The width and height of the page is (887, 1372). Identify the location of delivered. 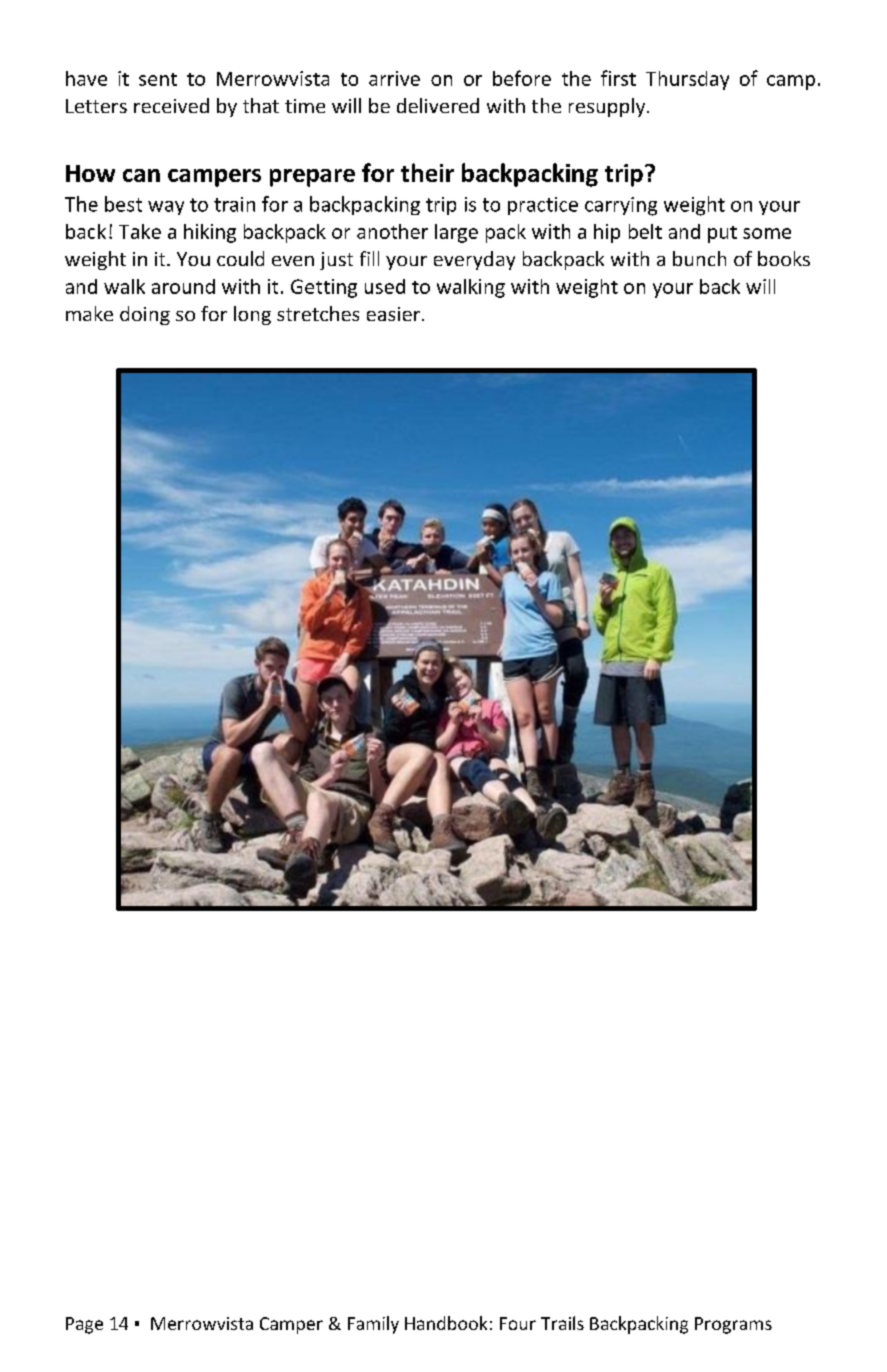
(438, 105).
